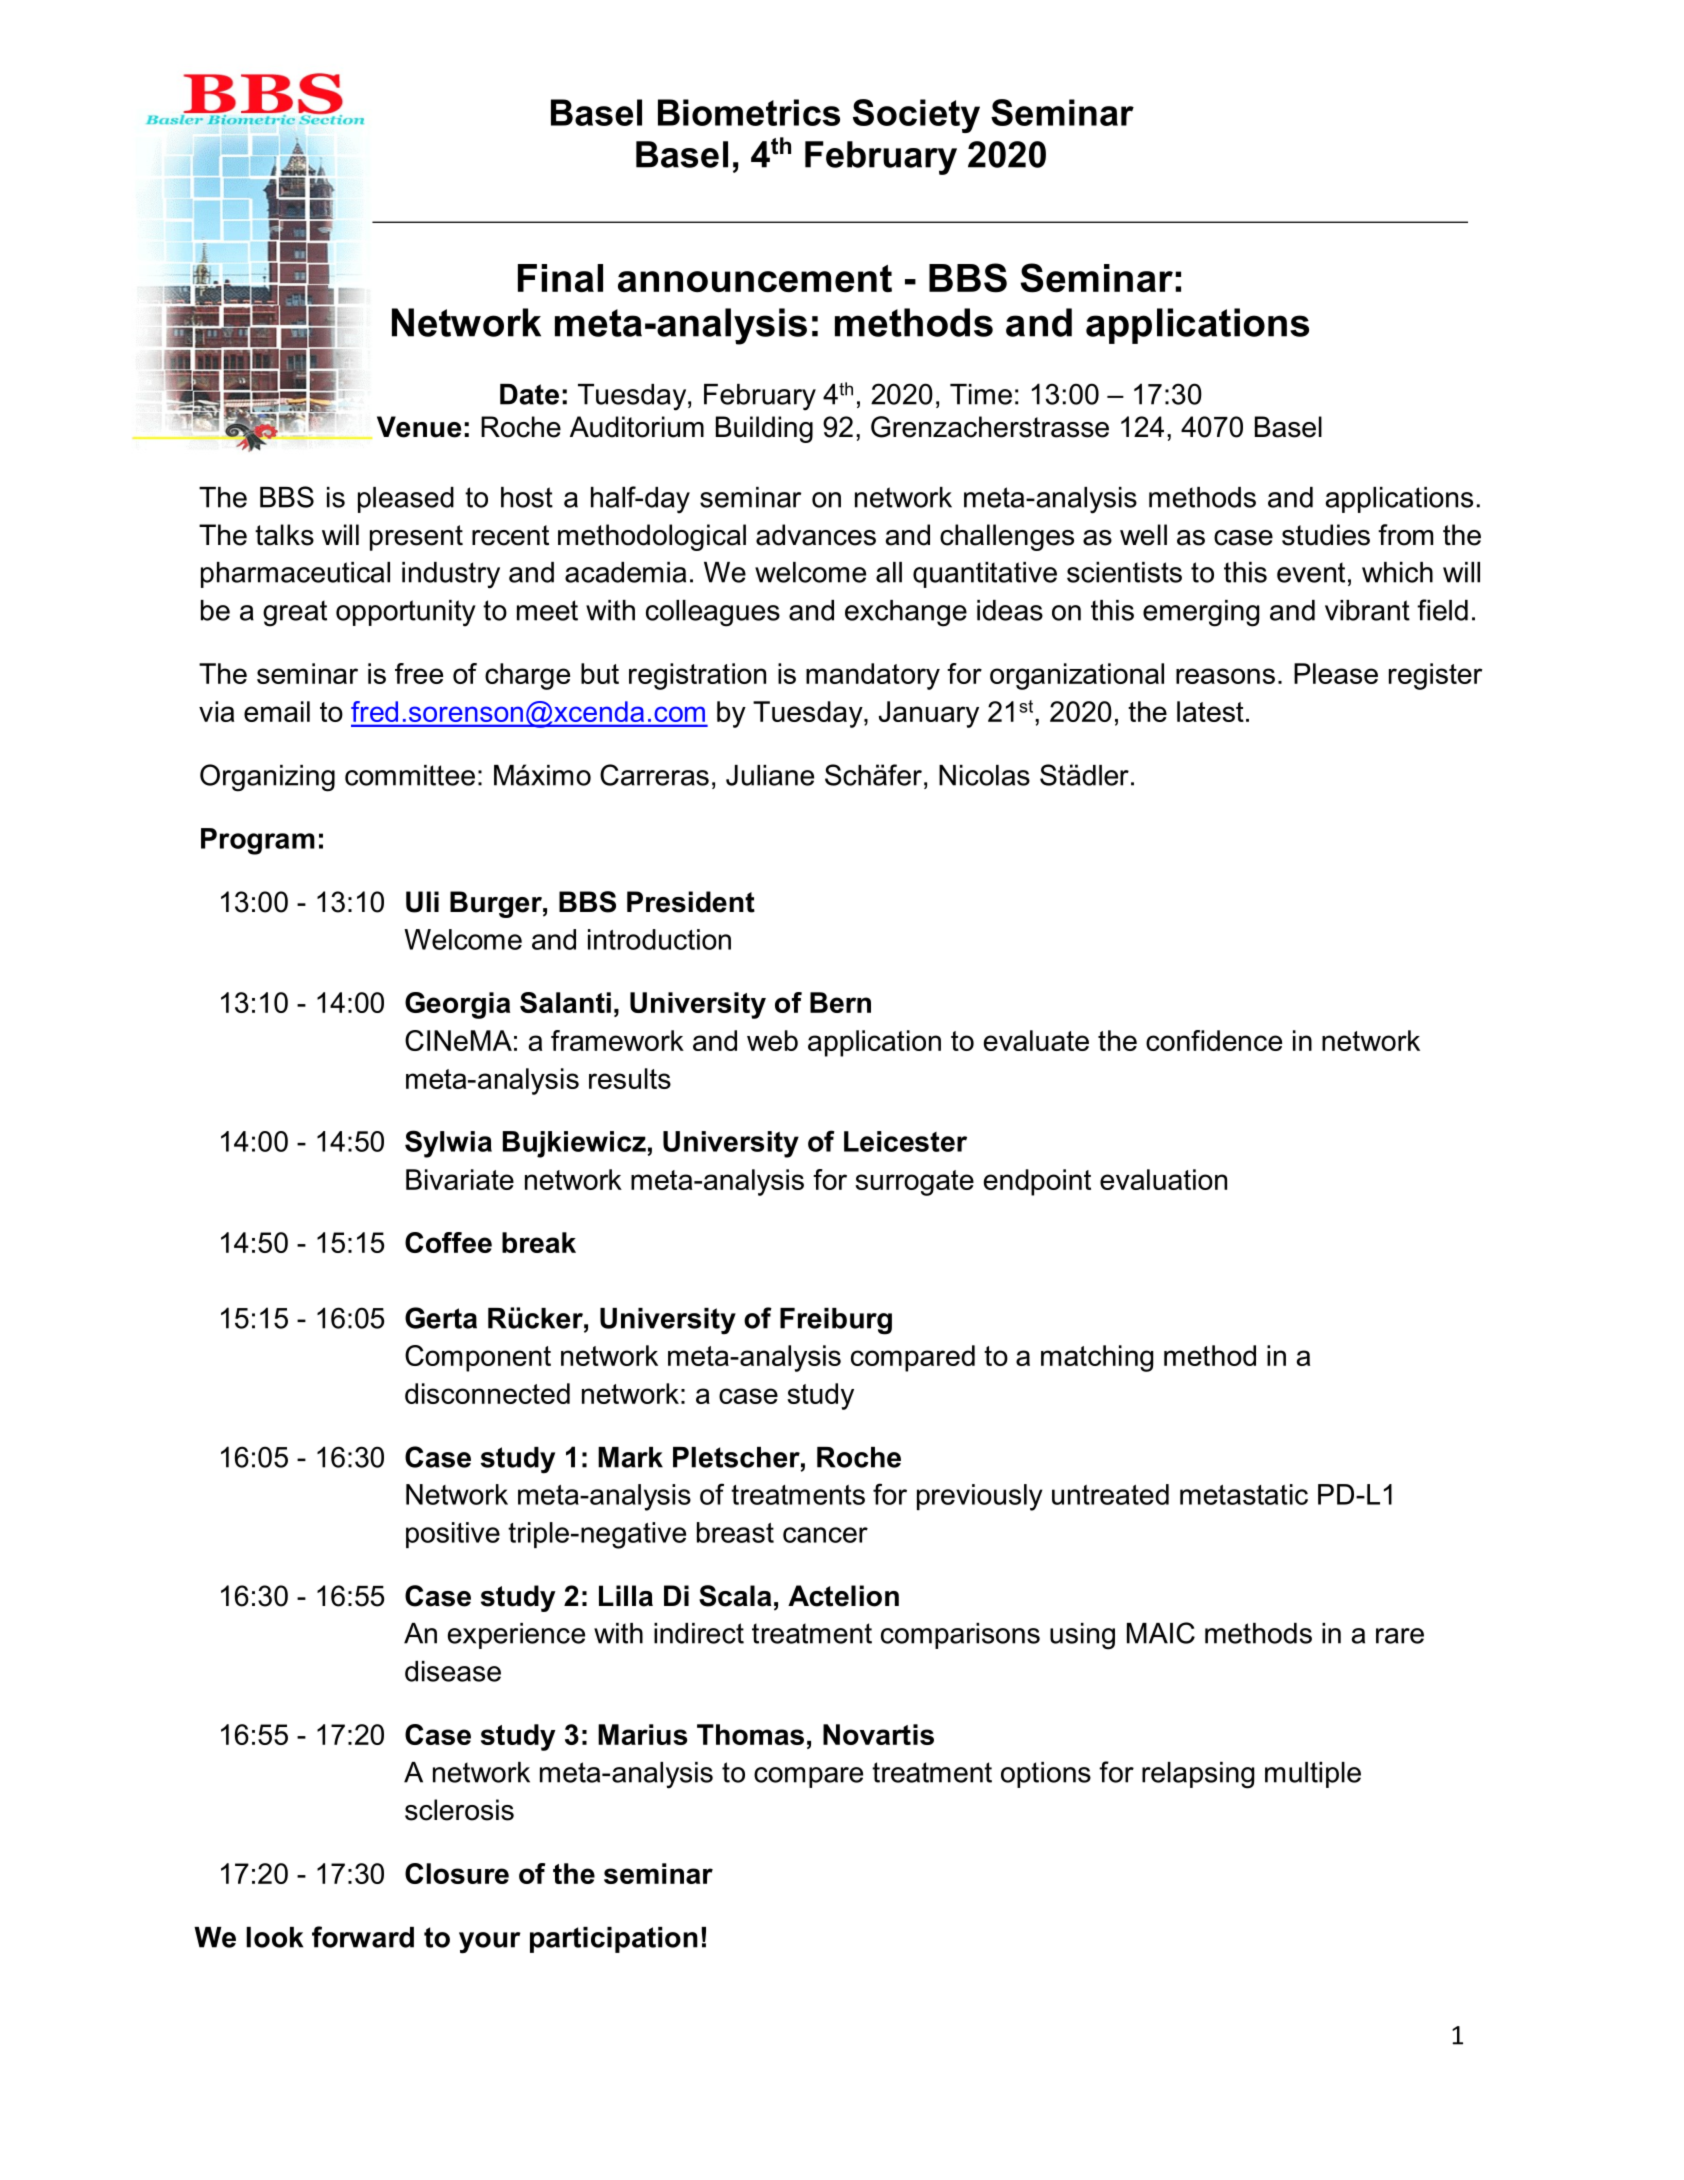 The width and height of the screenshot is (1684, 2180). What do you see at coordinates (916, 116) in the screenshot?
I see `Society` at bounding box center [916, 116].
